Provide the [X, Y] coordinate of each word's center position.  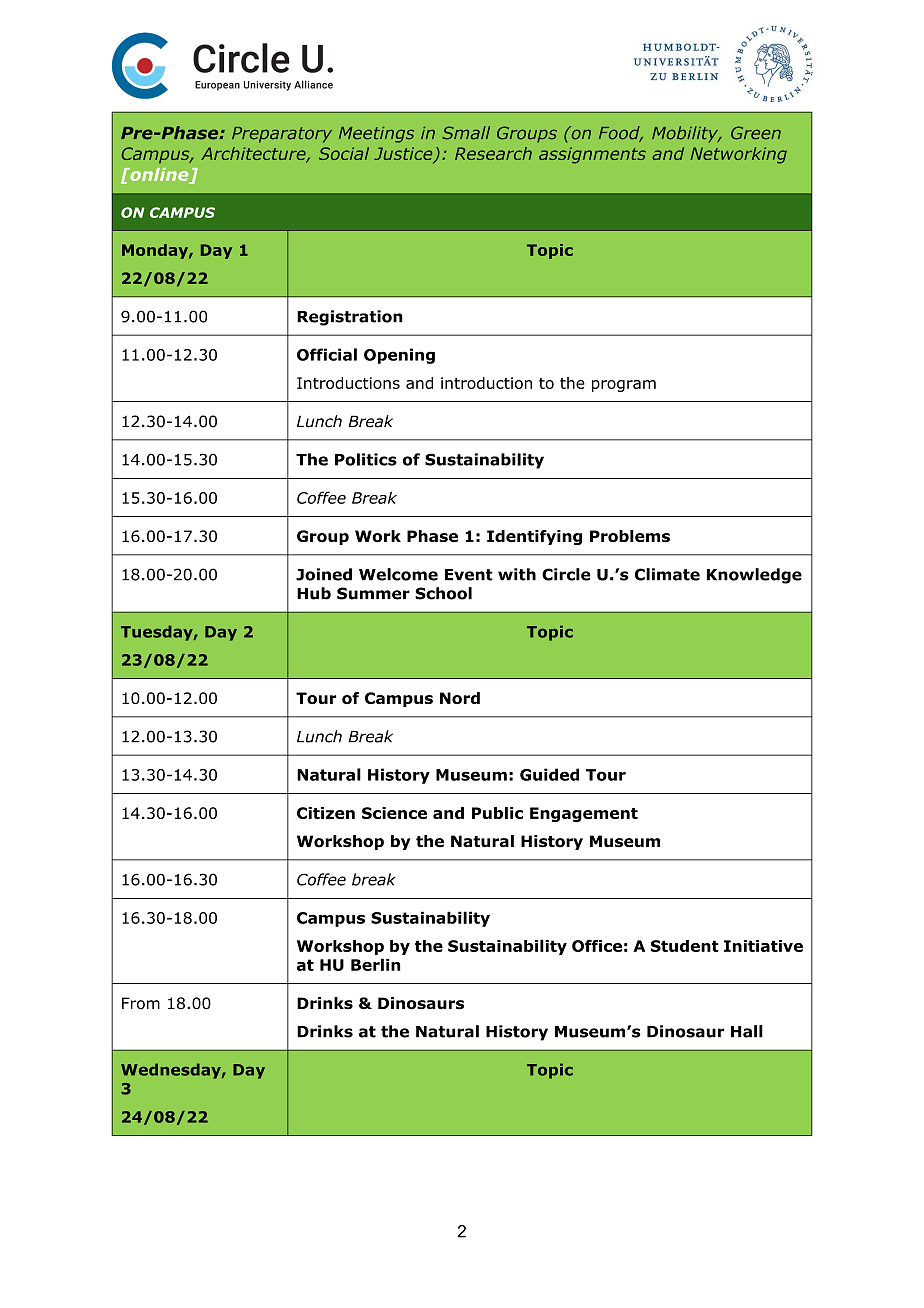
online [159, 175]
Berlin [376, 964]
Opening [399, 356]
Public [497, 813]
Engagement [584, 814]
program [624, 386]
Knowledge [754, 576]
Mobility [686, 134]
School [443, 593]
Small [466, 133]
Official [327, 354]
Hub [314, 593]
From [141, 1003]
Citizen [326, 813]
